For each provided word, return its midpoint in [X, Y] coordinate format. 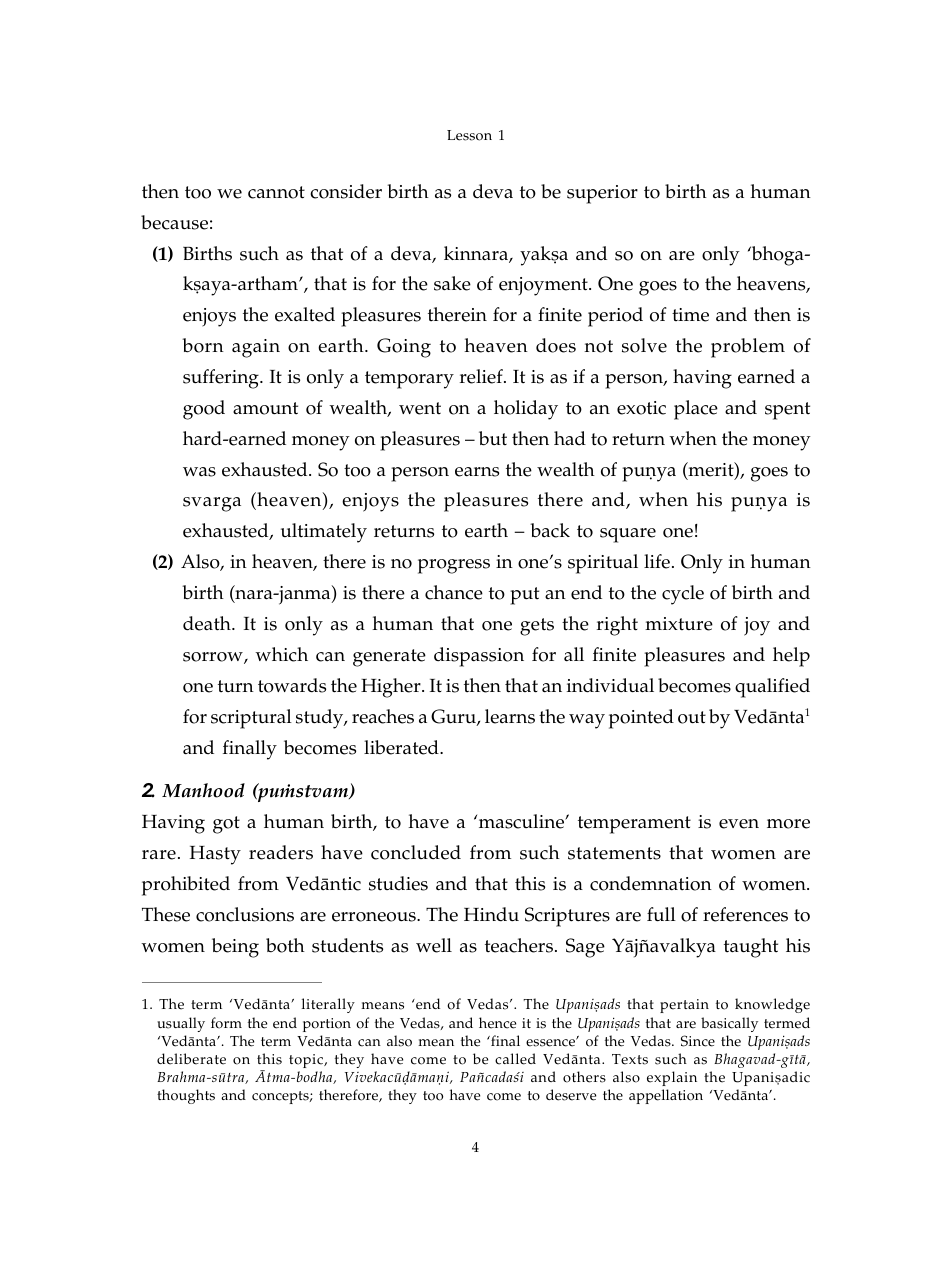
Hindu [491, 914]
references [745, 914]
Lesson [469, 135]
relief [482, 376]
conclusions [245, 914]
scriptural [251, 719]
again [256, 348]
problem [748, 348]
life [657, 561]
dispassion [479, 657]
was [199, 472]
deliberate [191, 1059]
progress [454, 566]
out [692, 717]
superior [602, 194]
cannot [276, 192]
